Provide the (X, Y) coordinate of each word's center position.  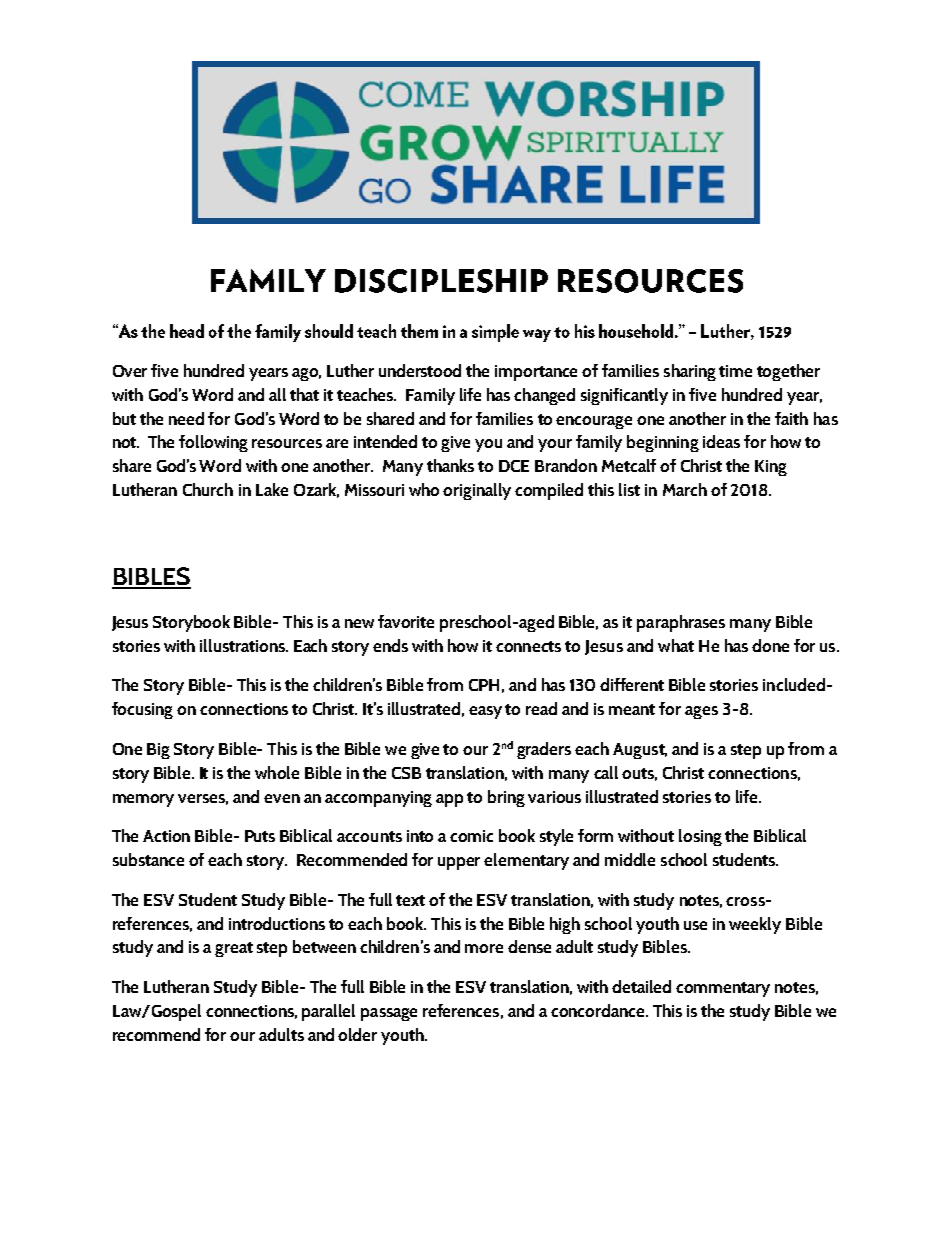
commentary (723, 989)
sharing (690, 372)
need (186, 418)
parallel (328, 1012)
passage (389, 1014)
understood (420, 370)
